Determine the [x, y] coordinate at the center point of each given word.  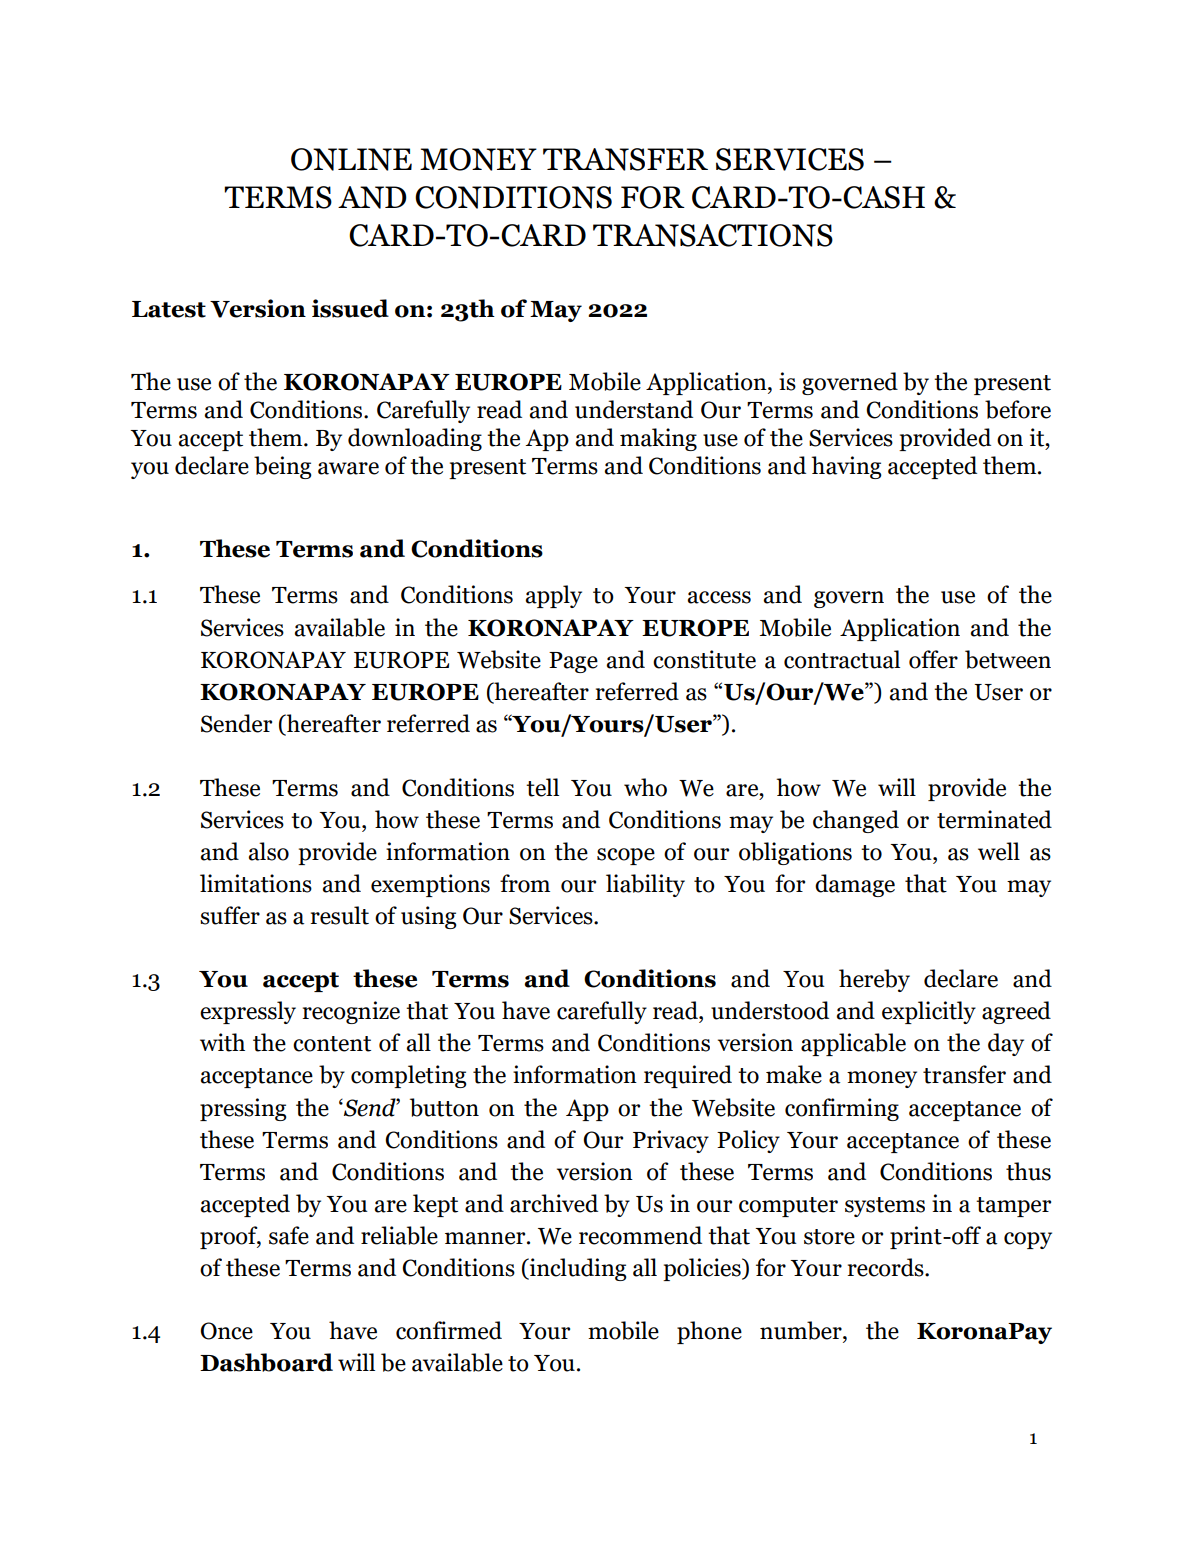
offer [933, 659]
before [1018, 409]
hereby [874, 980]
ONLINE [351, 159]
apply [553, 596]
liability [645, 885]
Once [226, 1331]
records [886, 1267]
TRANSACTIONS [713, 235]
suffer [230, 915]
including [577, 1269]
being [283, 467]
